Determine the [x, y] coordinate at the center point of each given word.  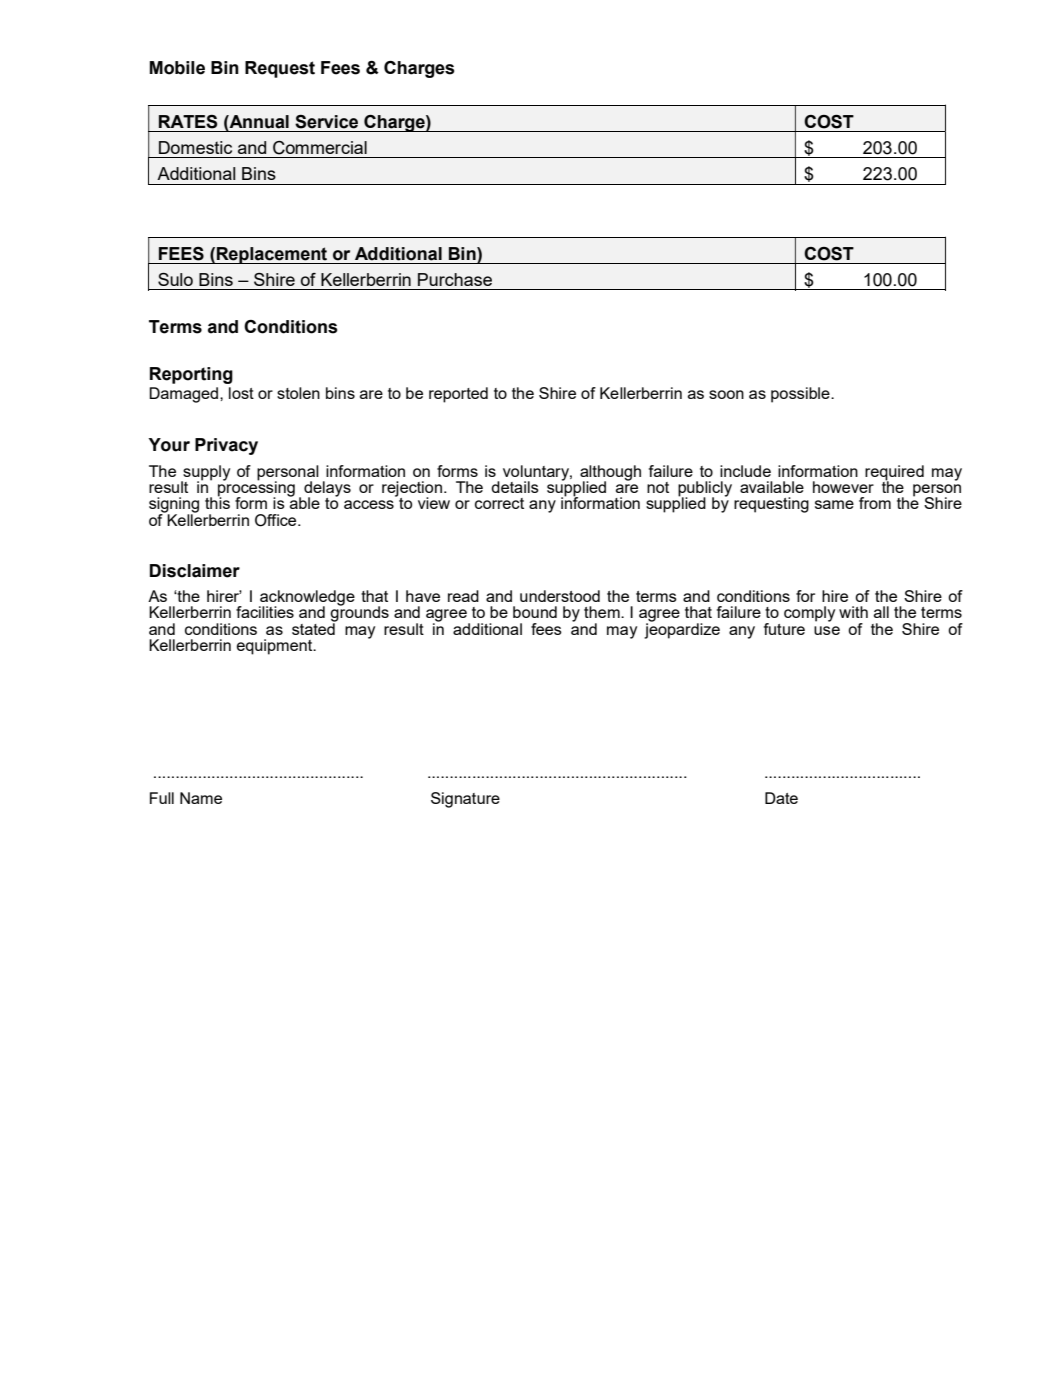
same [834, 504]
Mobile [177, 68]
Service [326, 122]
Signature [465, 800]
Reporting [191, 375]
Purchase [455, 279]
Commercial [320, 148]
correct [499, 503]
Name [201, 798]
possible [801, 395]
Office [277, 520]
